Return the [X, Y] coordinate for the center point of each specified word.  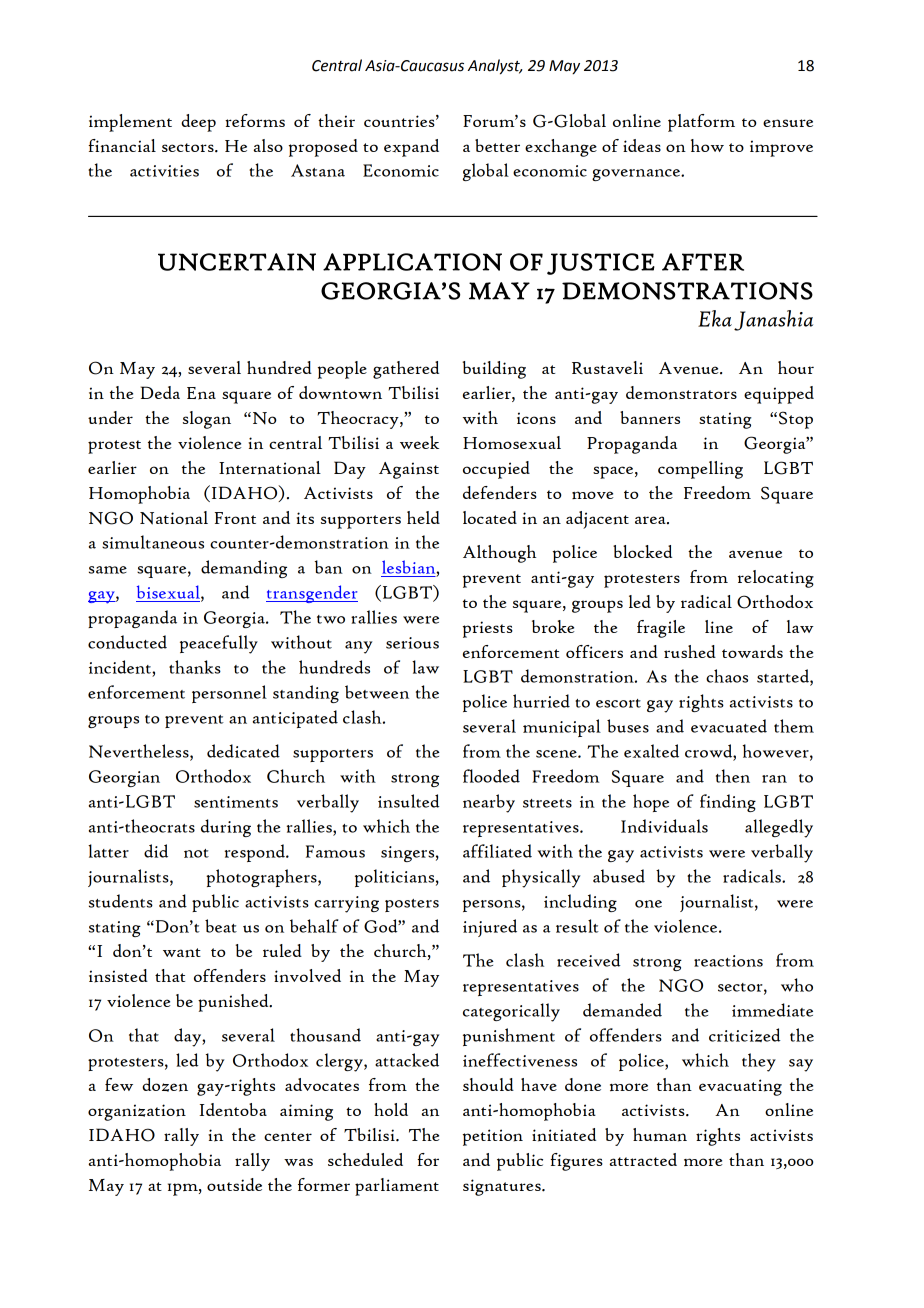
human [660, 1135]
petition [493, 1137]
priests [488, 629]
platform [701, 123]
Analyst [495, 67]
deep [198, 123]
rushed [690, 651]
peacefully [219, 644]
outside [234, 1184]
